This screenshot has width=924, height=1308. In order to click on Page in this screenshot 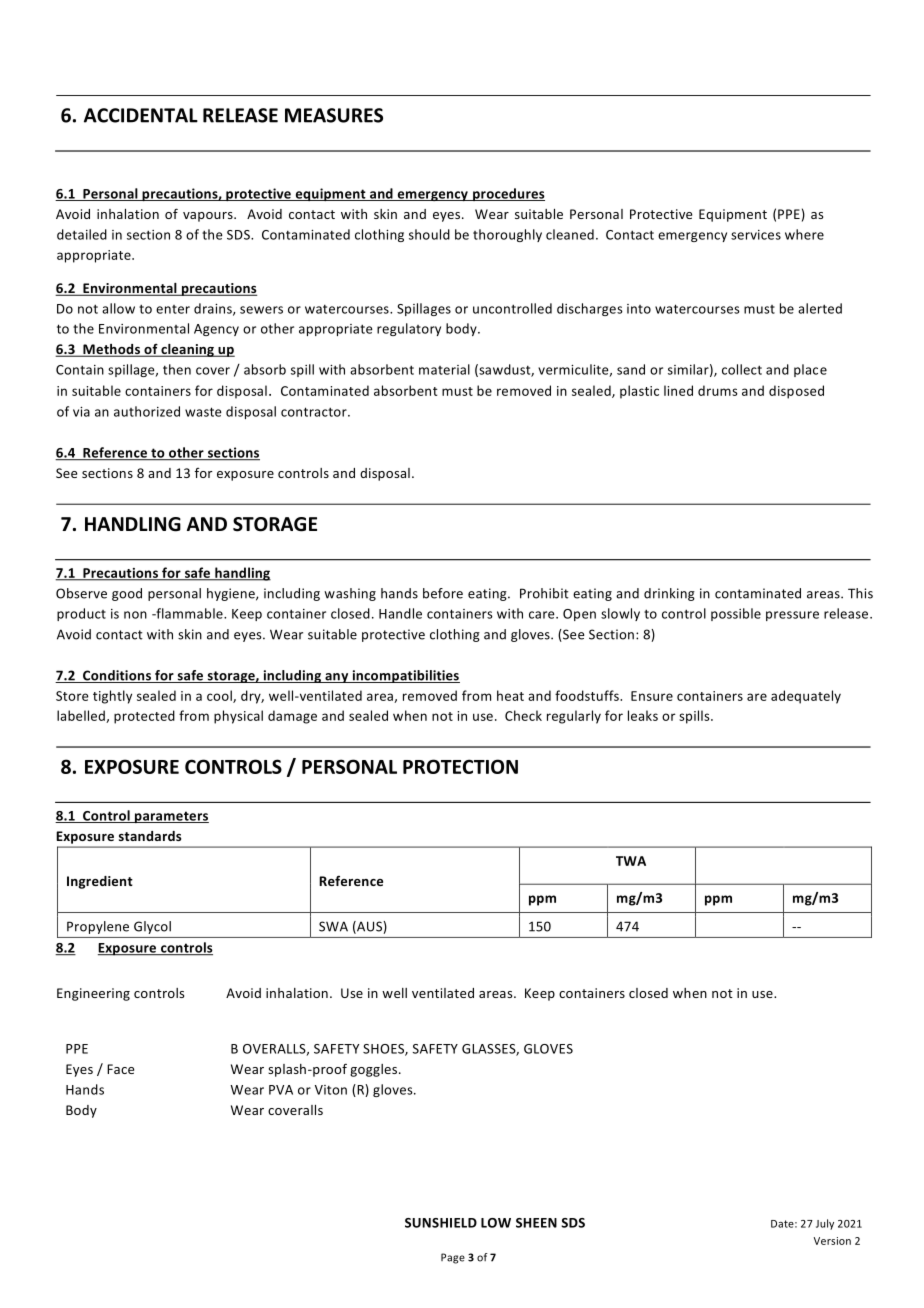, I will do `click(453, 1258)`.
